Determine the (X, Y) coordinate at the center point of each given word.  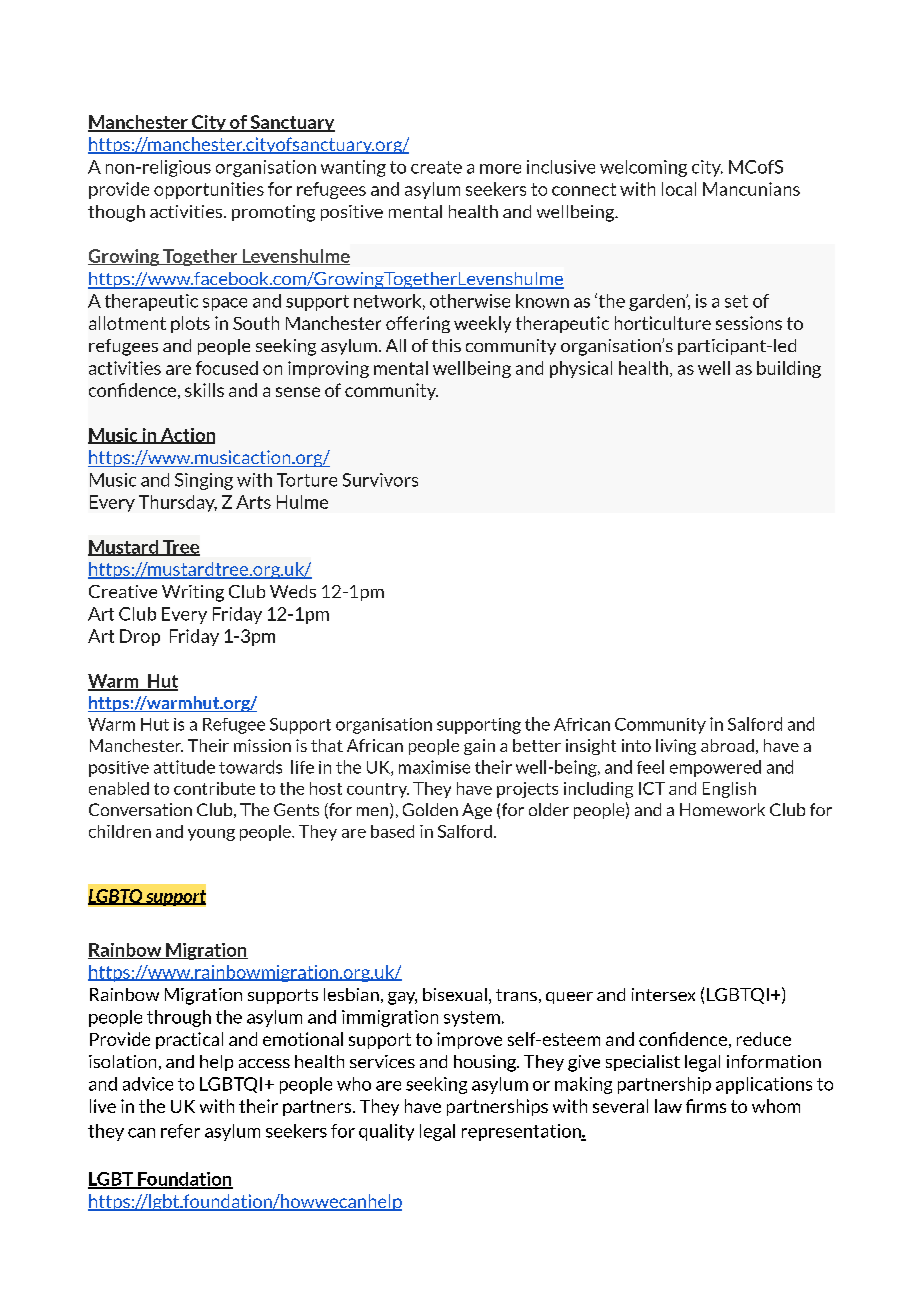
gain (479, 747)
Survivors (380, 480)
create (436, 167)
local (679, 189)
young (211, 835)
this (446, 345)
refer (180, 1131)
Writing (193, 593)
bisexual (455, 994)
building (789, 369)
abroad (727, 745)
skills (204, 390)
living (676, 747)
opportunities (209, 190)
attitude (184, 767)
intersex (663, 994)
